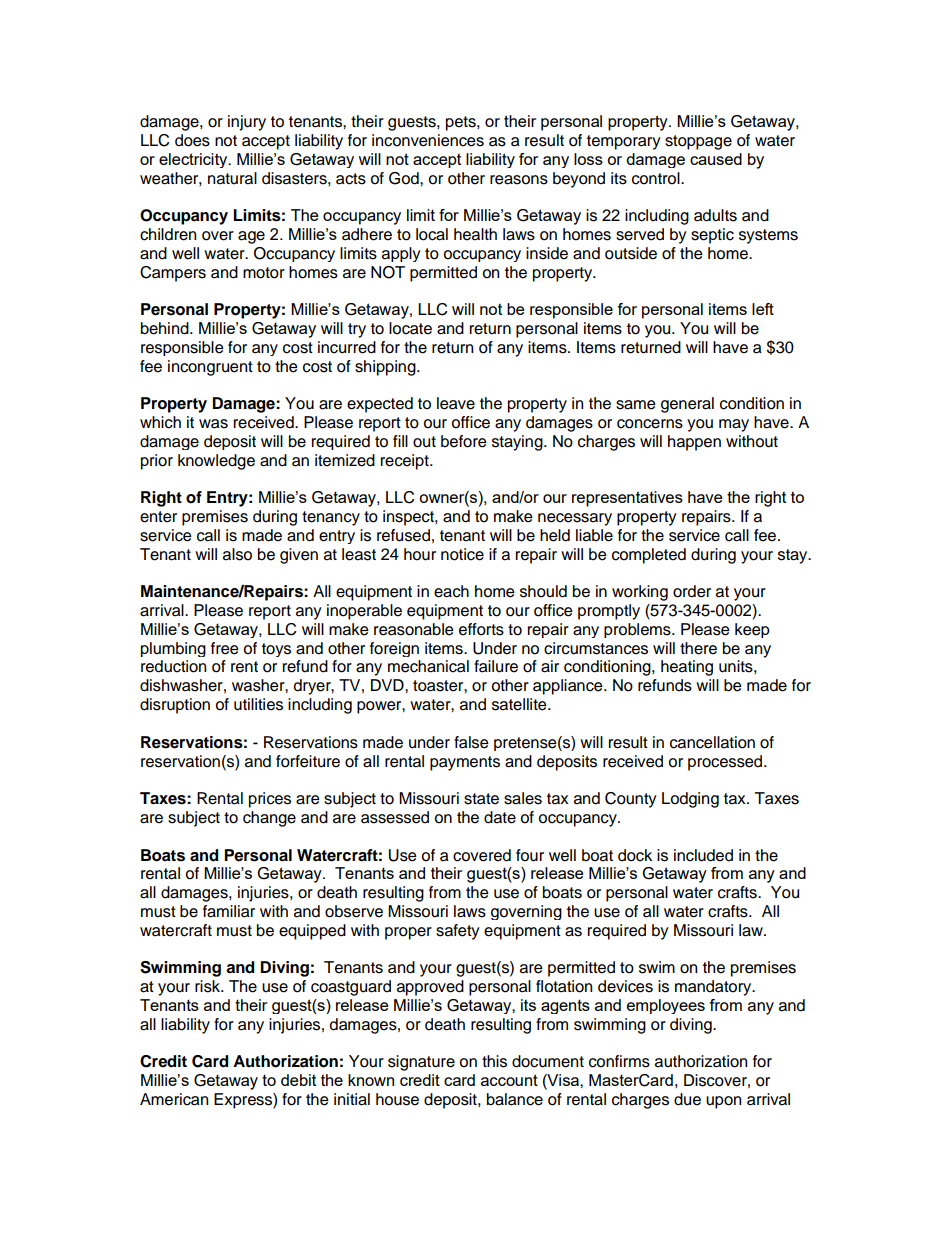 The image size is (952, 1233). Describe the element at coordinates (464, 441) in the document. I see `before` at that location.
